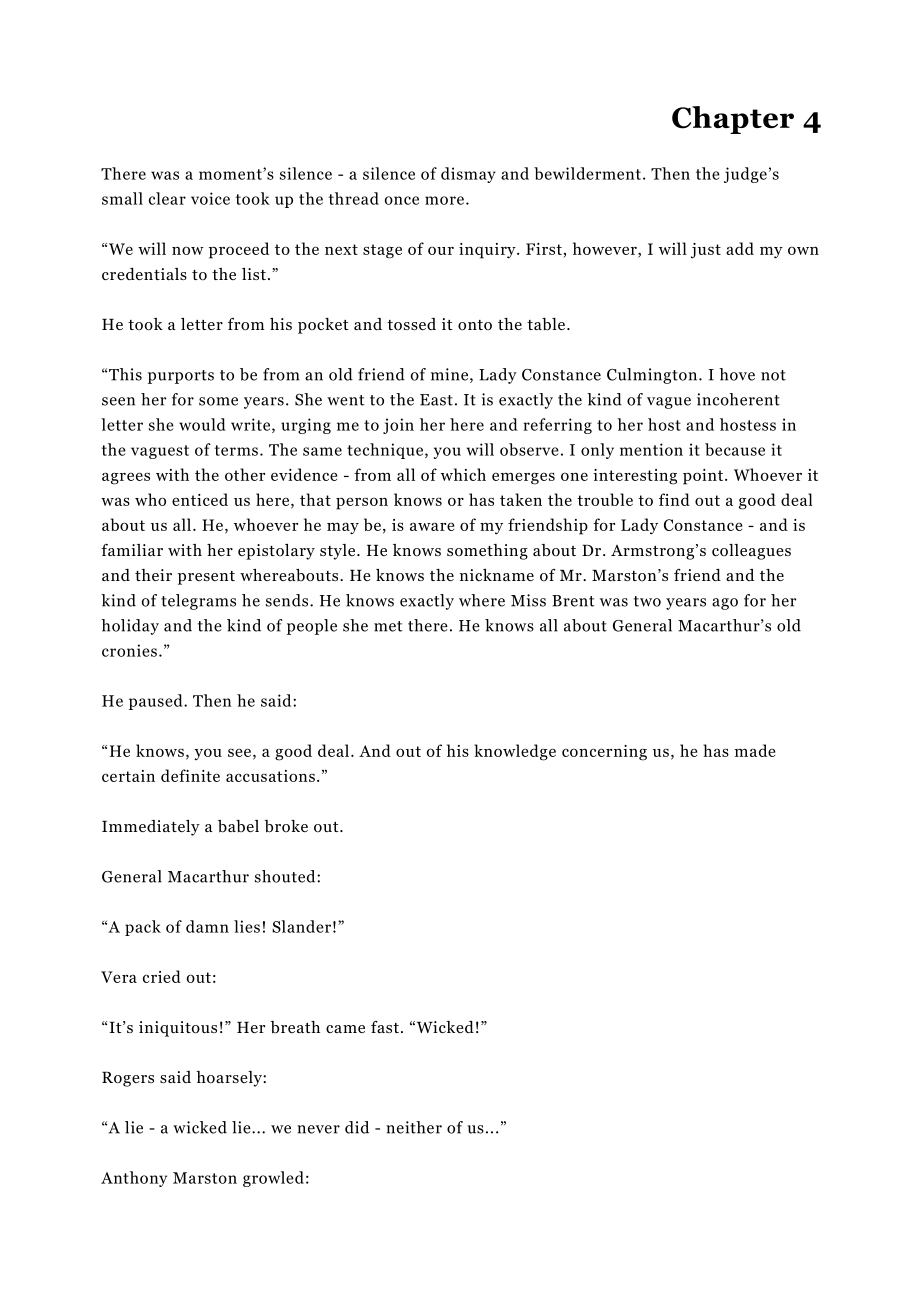  I want to click on did, so click(357, 1127).
